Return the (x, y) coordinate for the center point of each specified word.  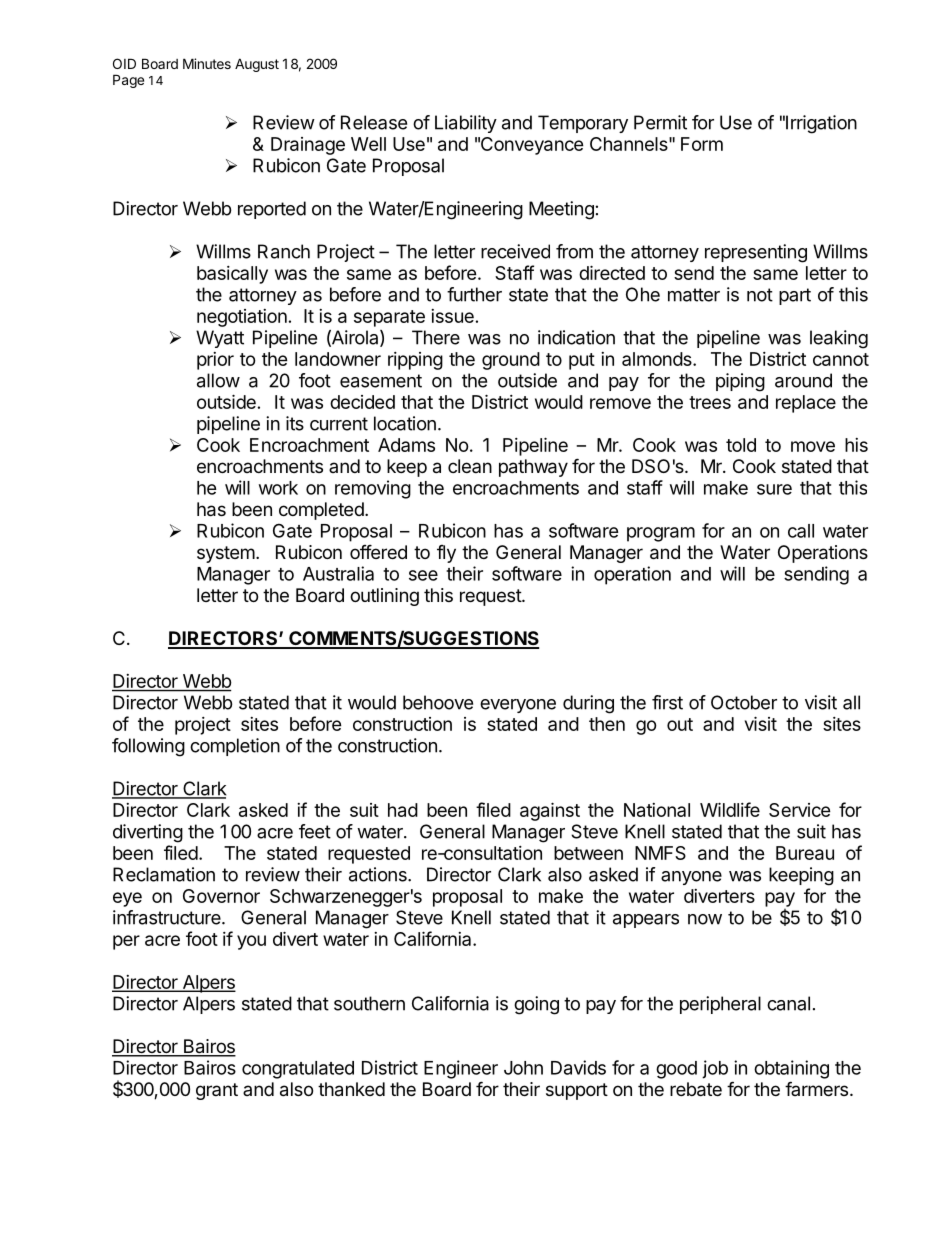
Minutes (207, 63)
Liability (466, 124)
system (226, 554)
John (523, 1068)
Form (702, 144)
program (661, 534)
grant (217, 1091)
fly (446, 554)
